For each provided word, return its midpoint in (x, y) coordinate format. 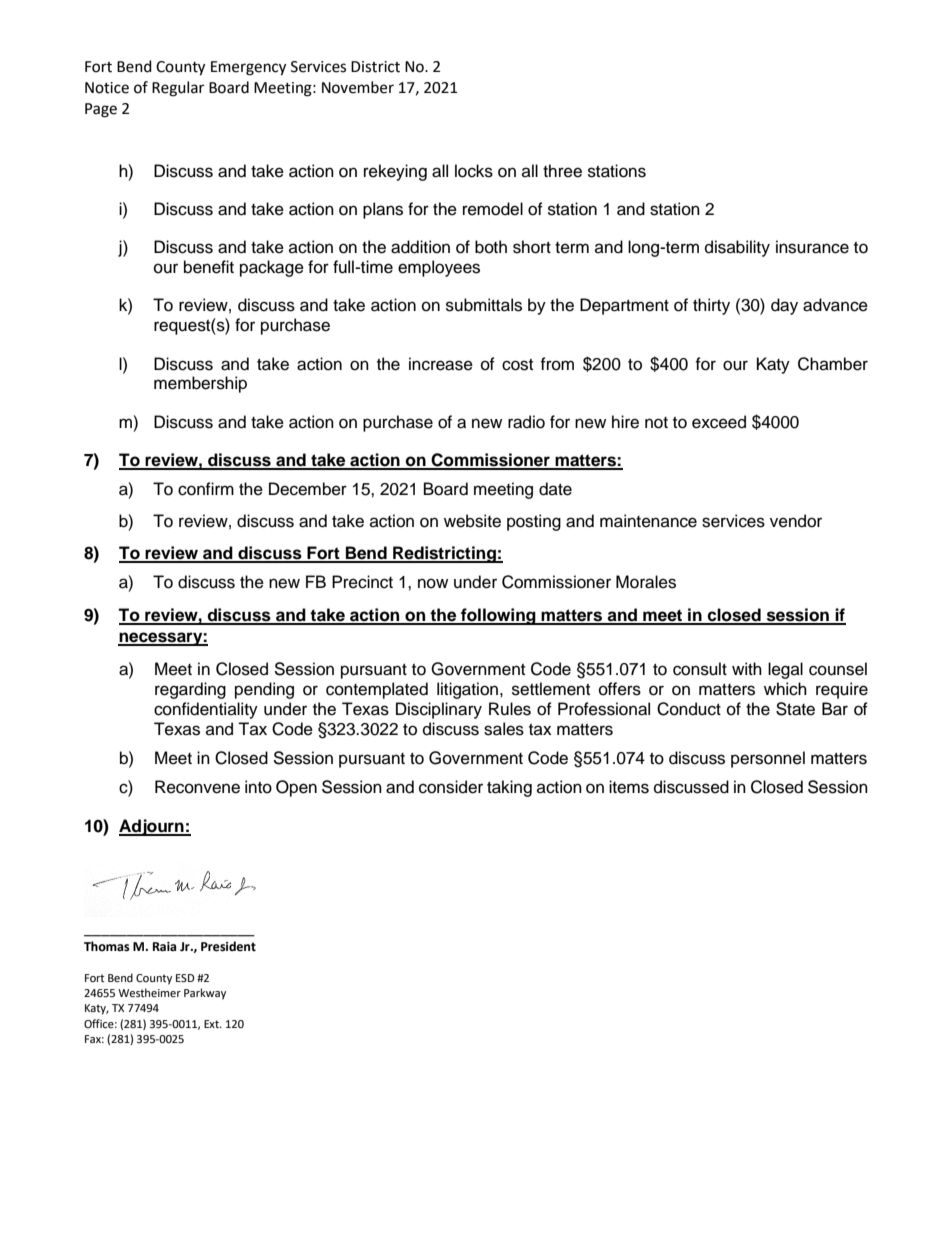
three (562, 171)
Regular (178, 89)
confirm (206, 489)
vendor (796, 521)
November (358, 87)
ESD (185, 978)
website (472, 521)
